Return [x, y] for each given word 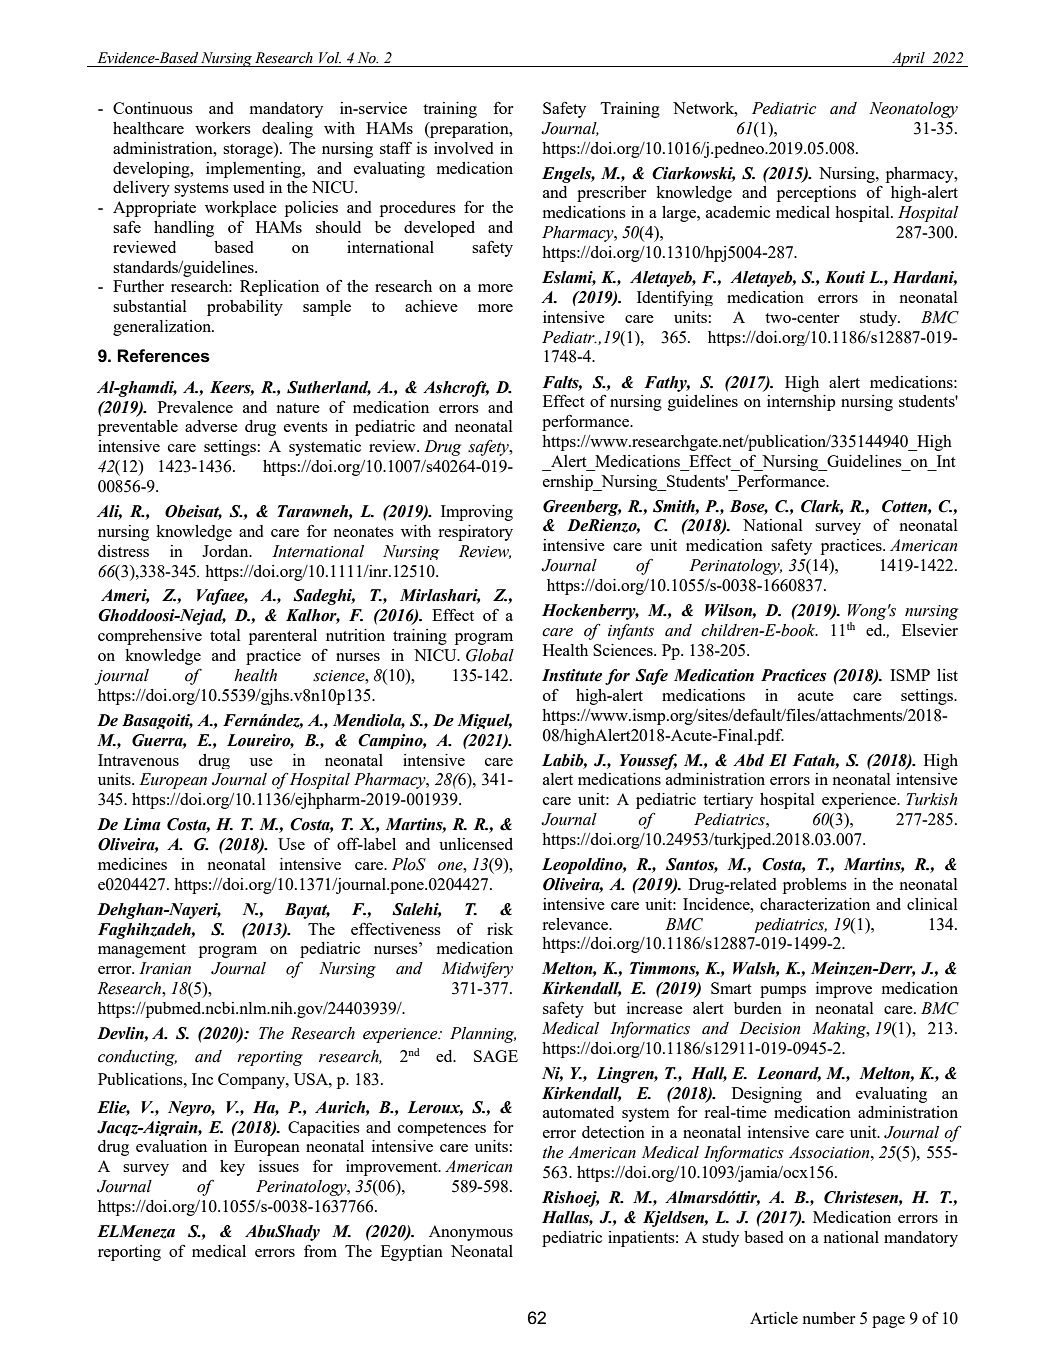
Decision [769, 1028]
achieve [431, 306]
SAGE [496, 1056]
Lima [142, 824]
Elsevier [930, 630]
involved [463, 148]
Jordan [226, 551]
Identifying [675, 298]
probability [245, 308]
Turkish [931, 799]
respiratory [475, 533]
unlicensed [476, 844]
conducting [137, 1058]
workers [223, 128]
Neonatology [913, 110]
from [320, 1250]
